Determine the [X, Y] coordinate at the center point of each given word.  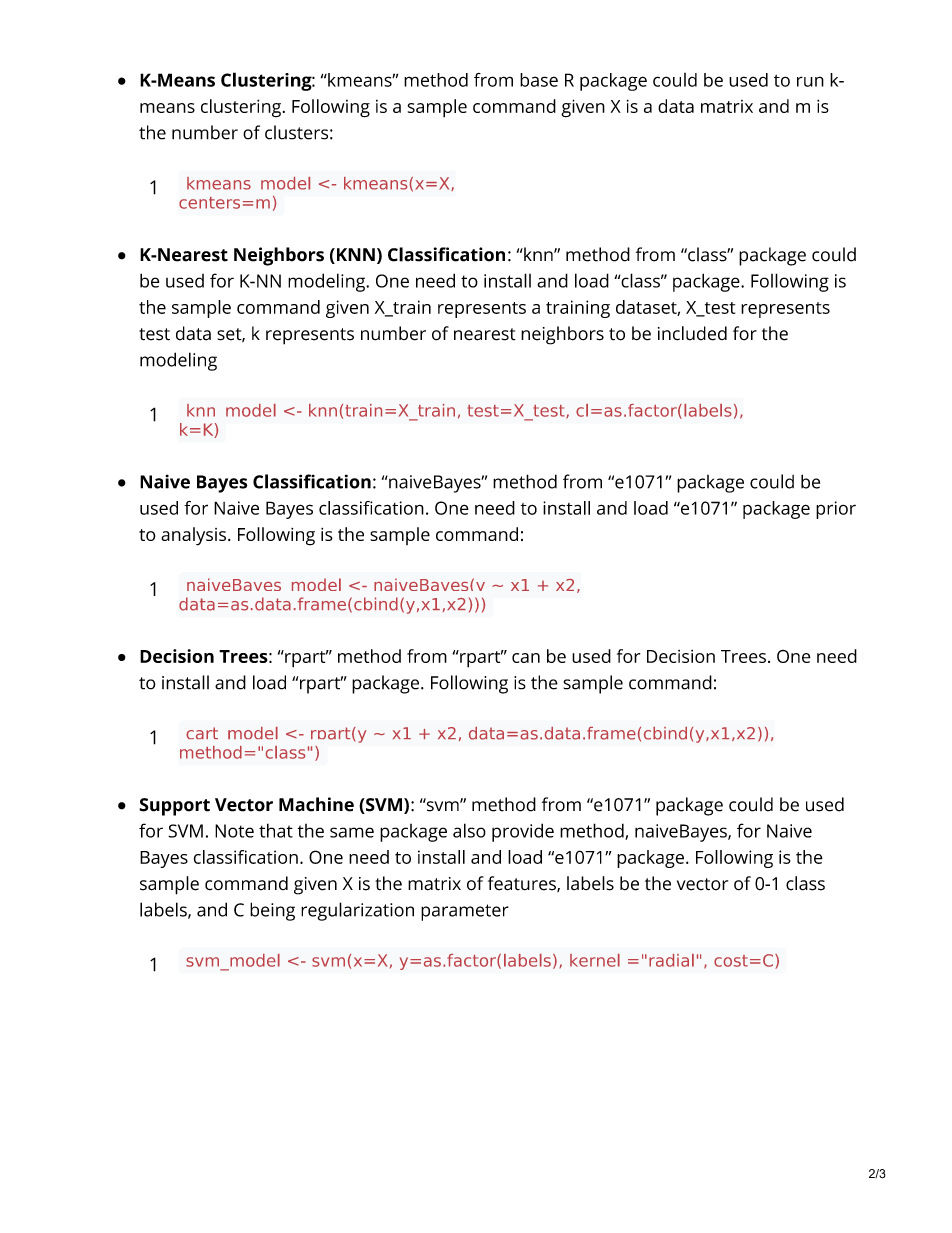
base [539, 80]
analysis [193, 536]
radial [671, 960]
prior [836, 510]
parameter [465, 912]
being [272, 911]
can [526, 658]
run [810, 81]
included [692, 333]
